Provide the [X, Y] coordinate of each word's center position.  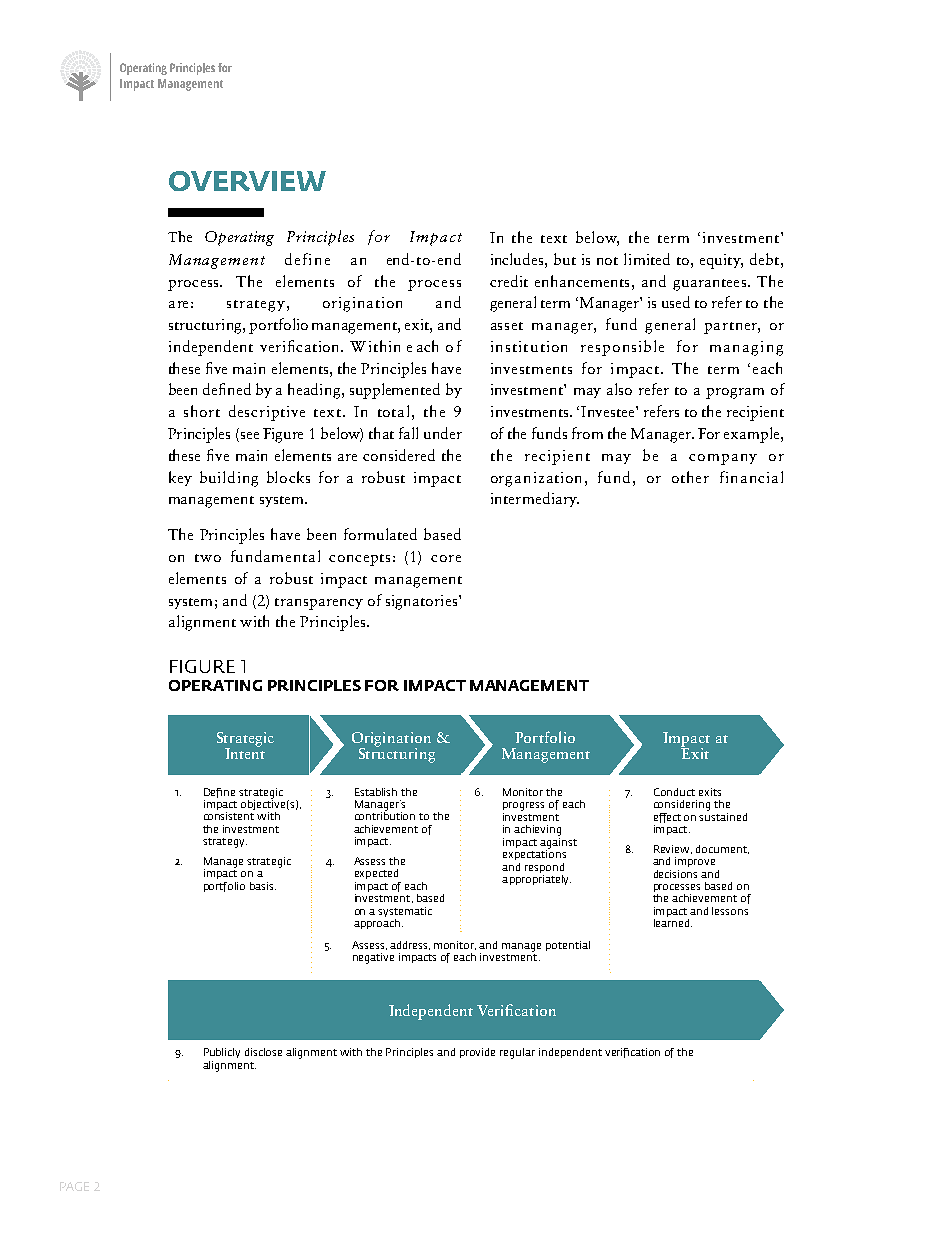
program [735, 393]
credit [509, 281]
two [208, 558]
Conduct [674, 792]
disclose [263, 1052]
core [446, 558]
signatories [423, 602]
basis [263, 886]
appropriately [536, 878]
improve [695, 862]
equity [721, 261]
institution [529, 346]
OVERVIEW [247, 181]
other [690, 477]
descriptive [267, 413]
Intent [245, 752]
